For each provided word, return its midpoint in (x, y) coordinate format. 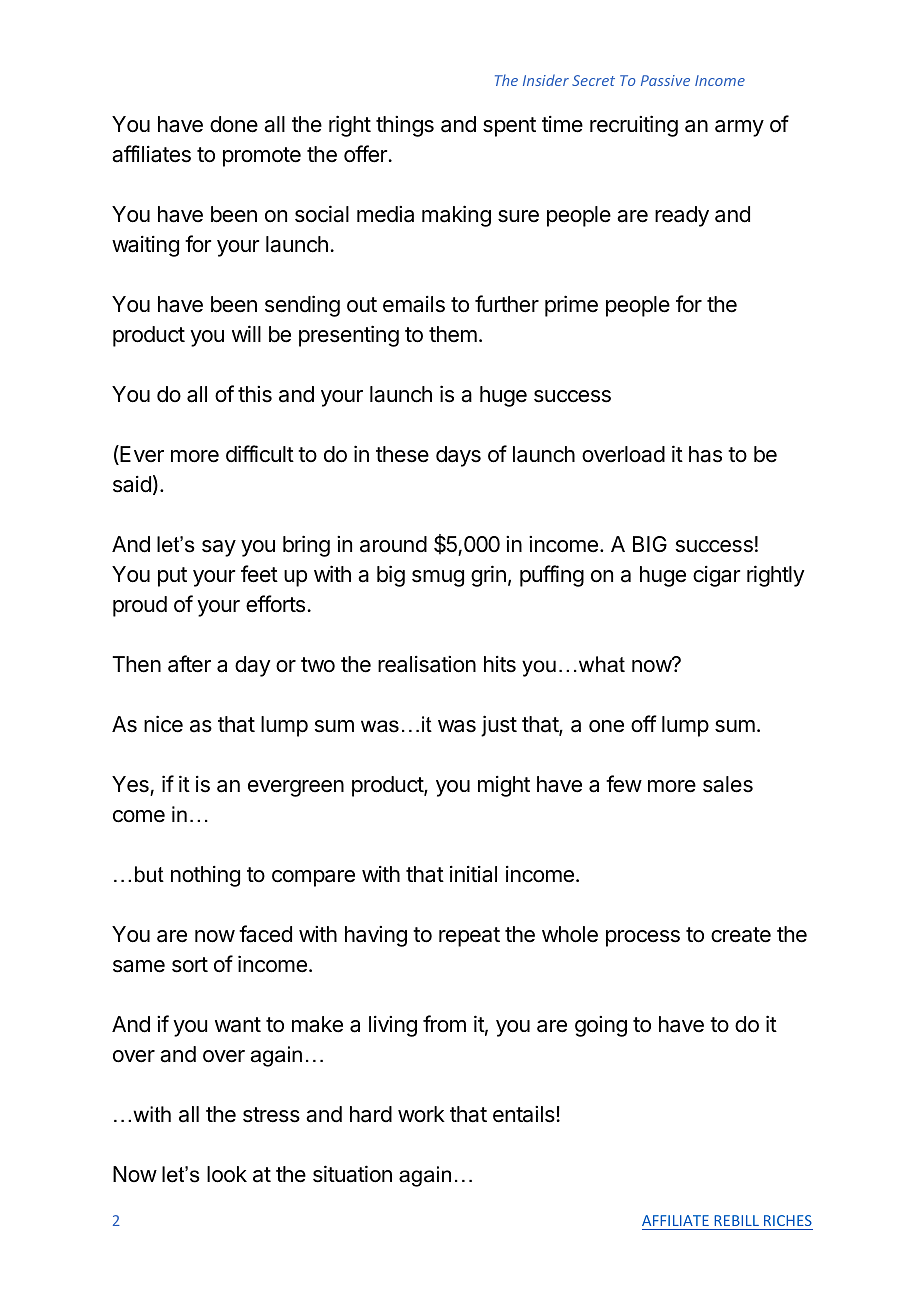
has (705, 454)
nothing (205, 876)
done (234, 124)
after (189, 664)
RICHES (788, 1220)
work (421, 1114)
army (739, 128)
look (227, 1174)
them (453, 334)
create (741, 935)
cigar (716, 576)
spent (509, 127)
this (255, 394)
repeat (469, 937)
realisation (427, 664)
